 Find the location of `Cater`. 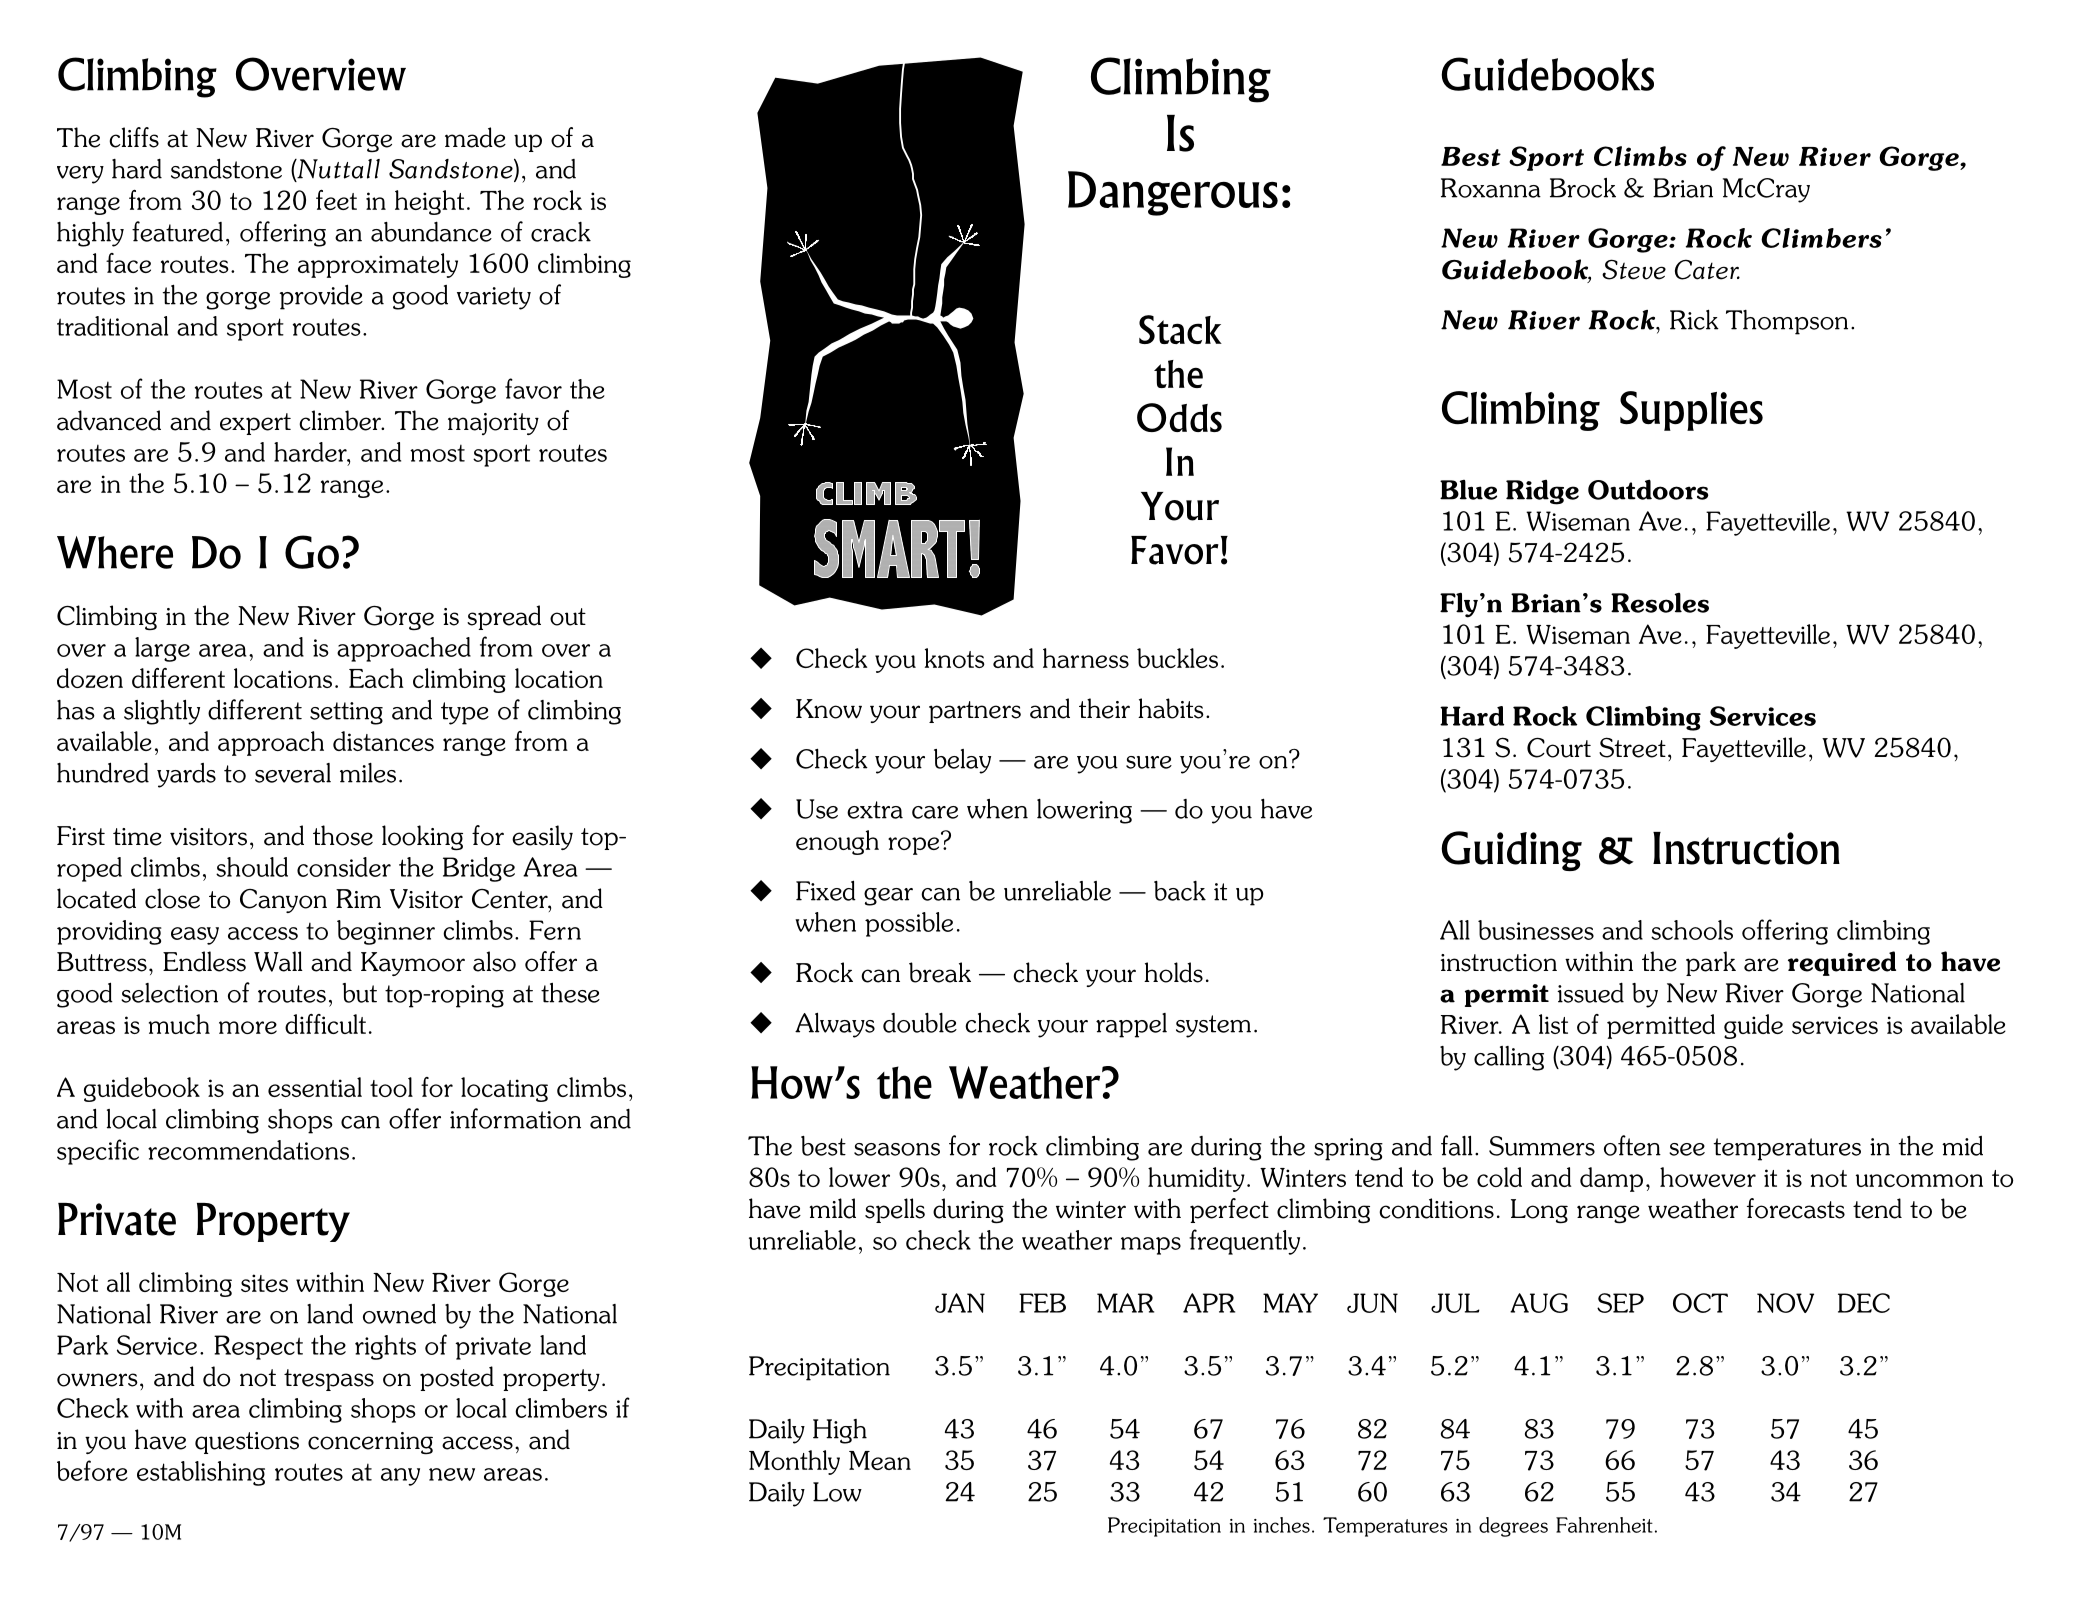

Cater is located at coordinates (1707, 269).
